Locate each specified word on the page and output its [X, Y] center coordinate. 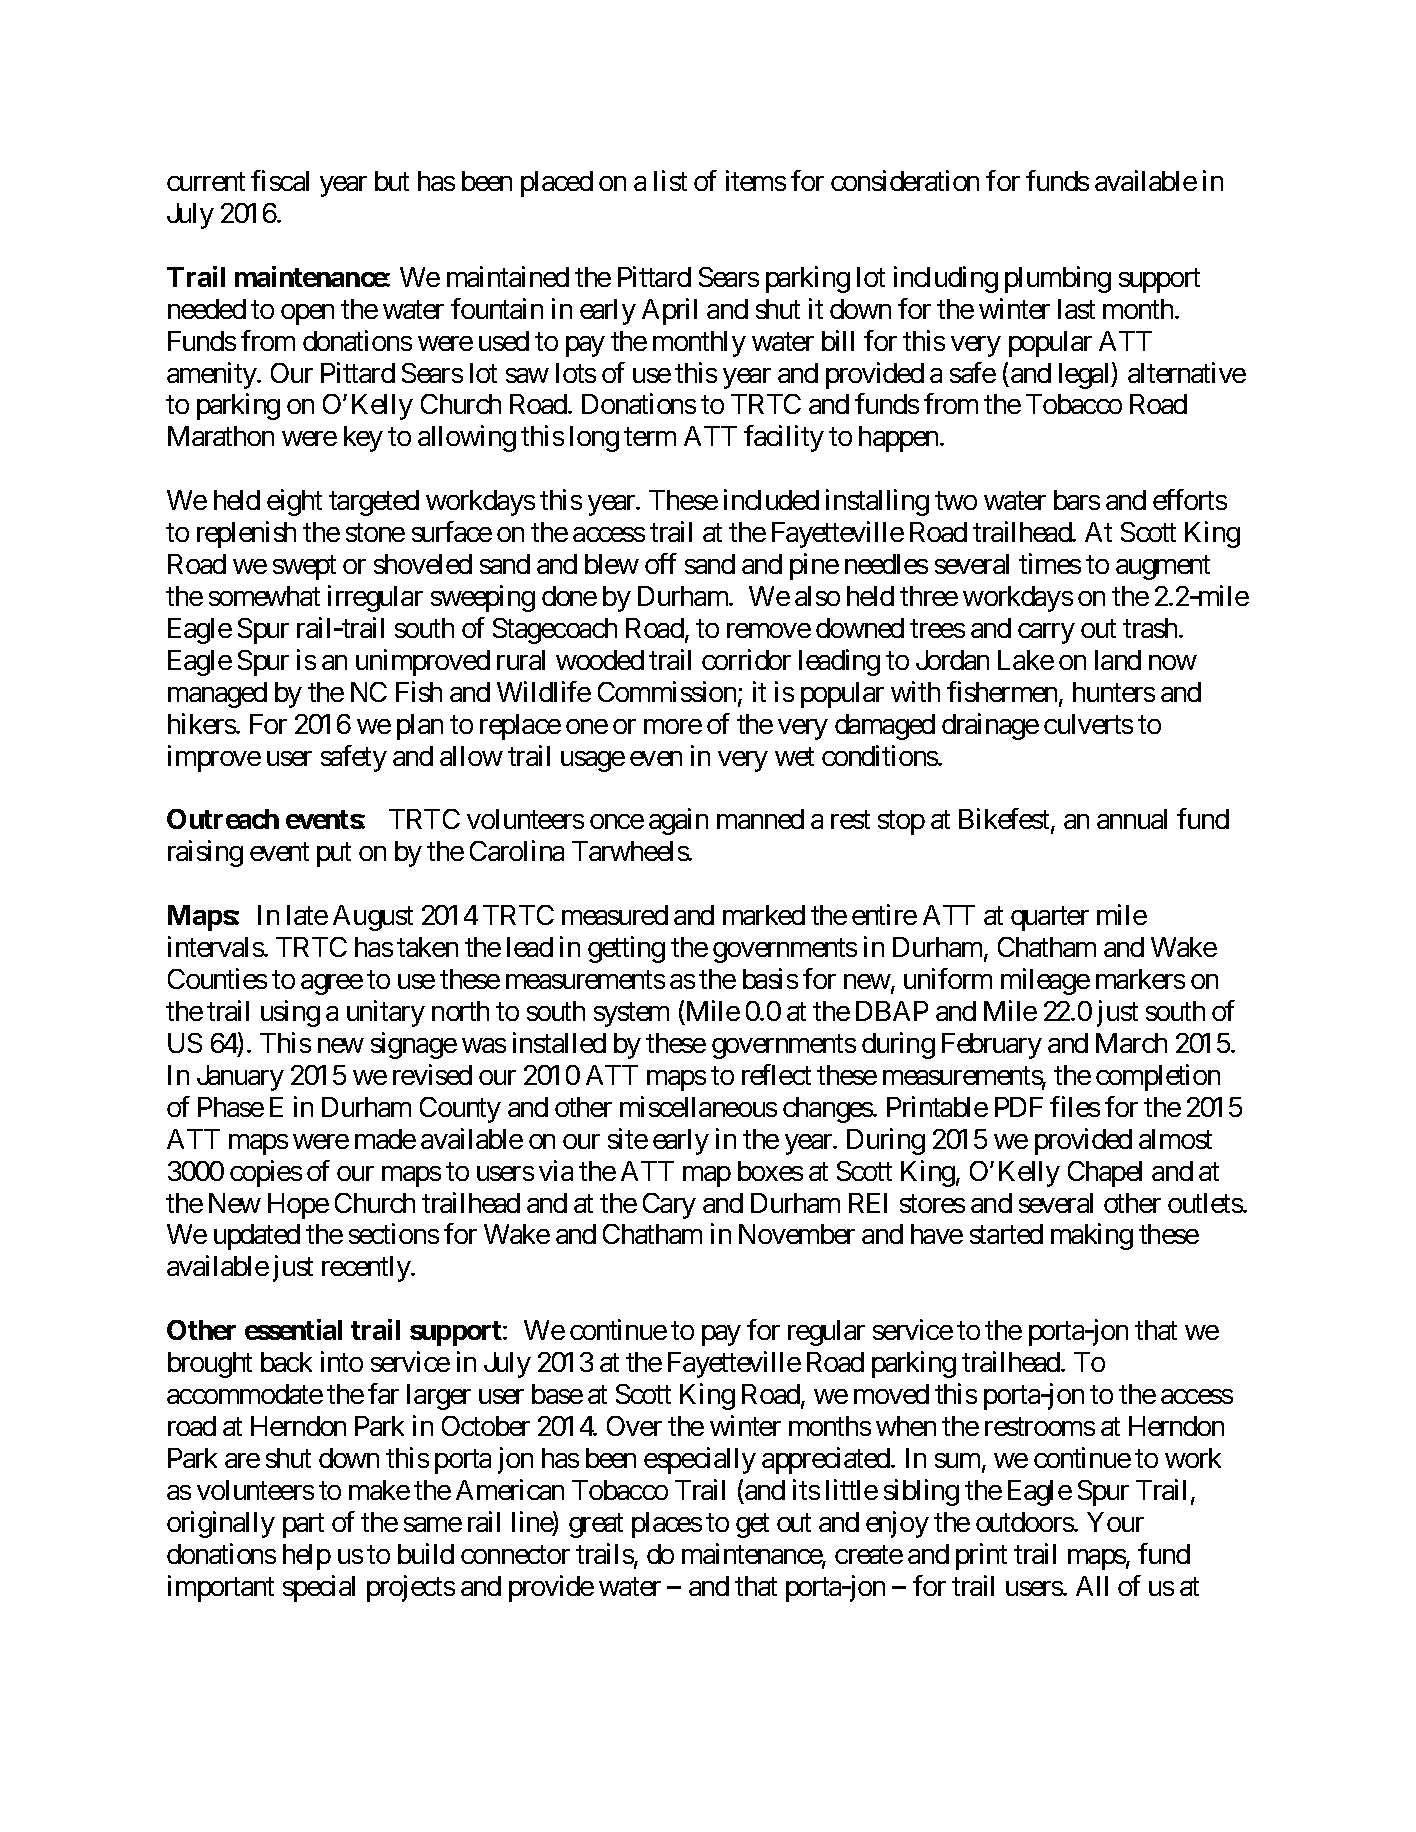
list [670, 180]
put [334, 855]
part [303, 1526]
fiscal [280, 180]
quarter [1050, 919]
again [678, 822]
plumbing [1058, 279]
